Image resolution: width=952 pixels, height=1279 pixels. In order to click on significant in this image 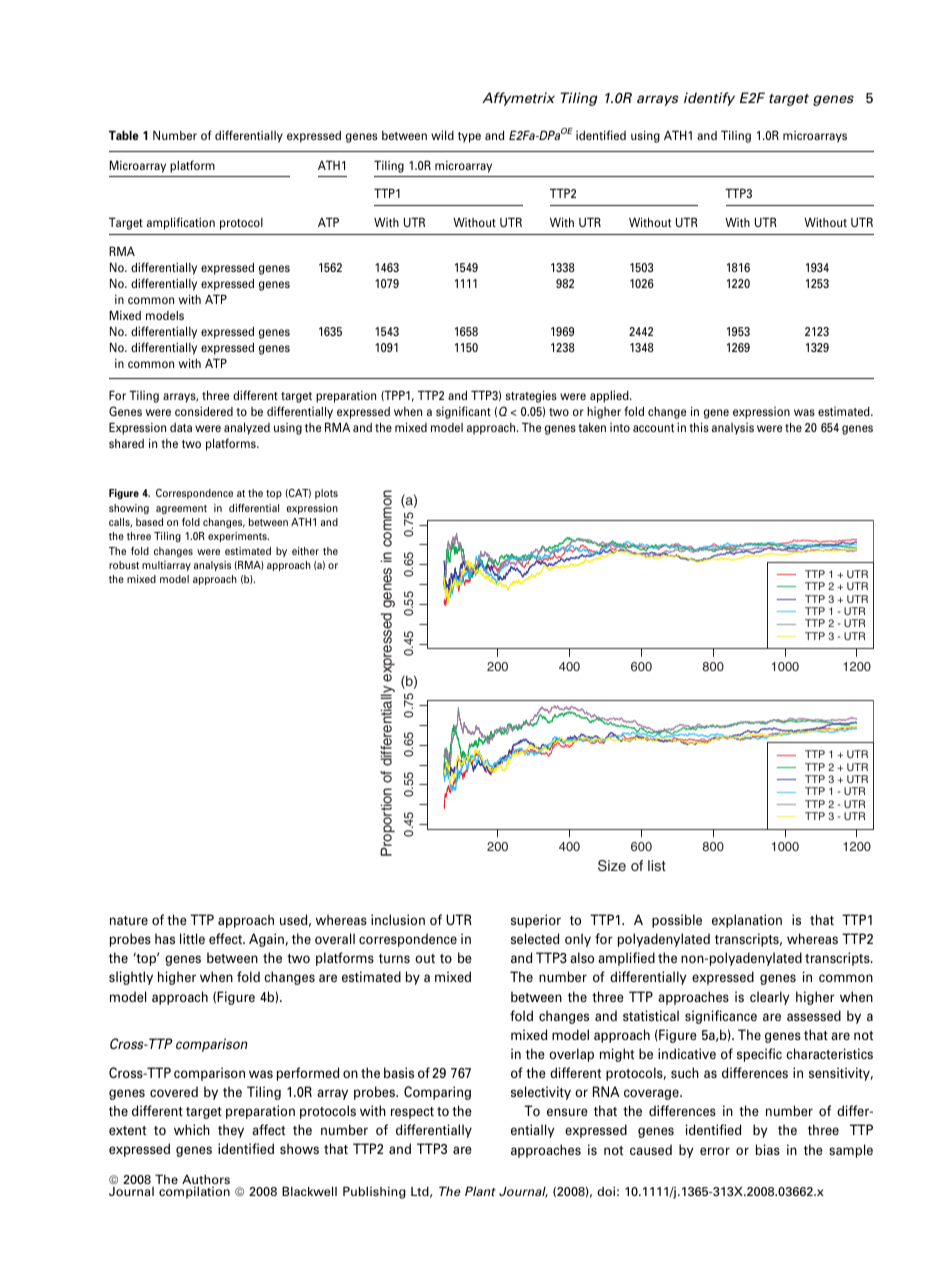, I will do `click(463, 412)`.
